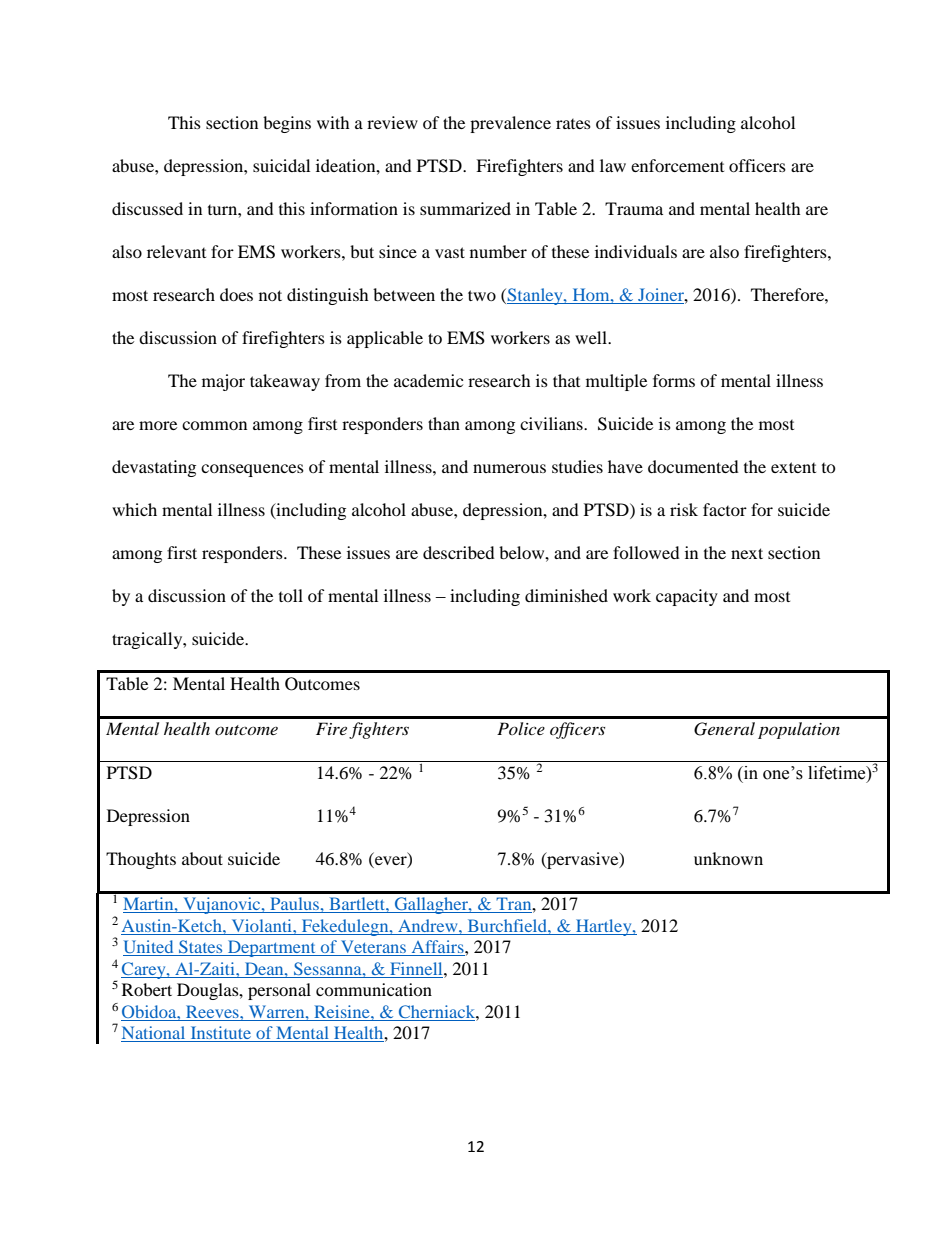 The width and height of the image is (952, 1233). What do you see at coordinates (687, 597) in the image?
I see `capacity` at bounding box center [687, 597].
